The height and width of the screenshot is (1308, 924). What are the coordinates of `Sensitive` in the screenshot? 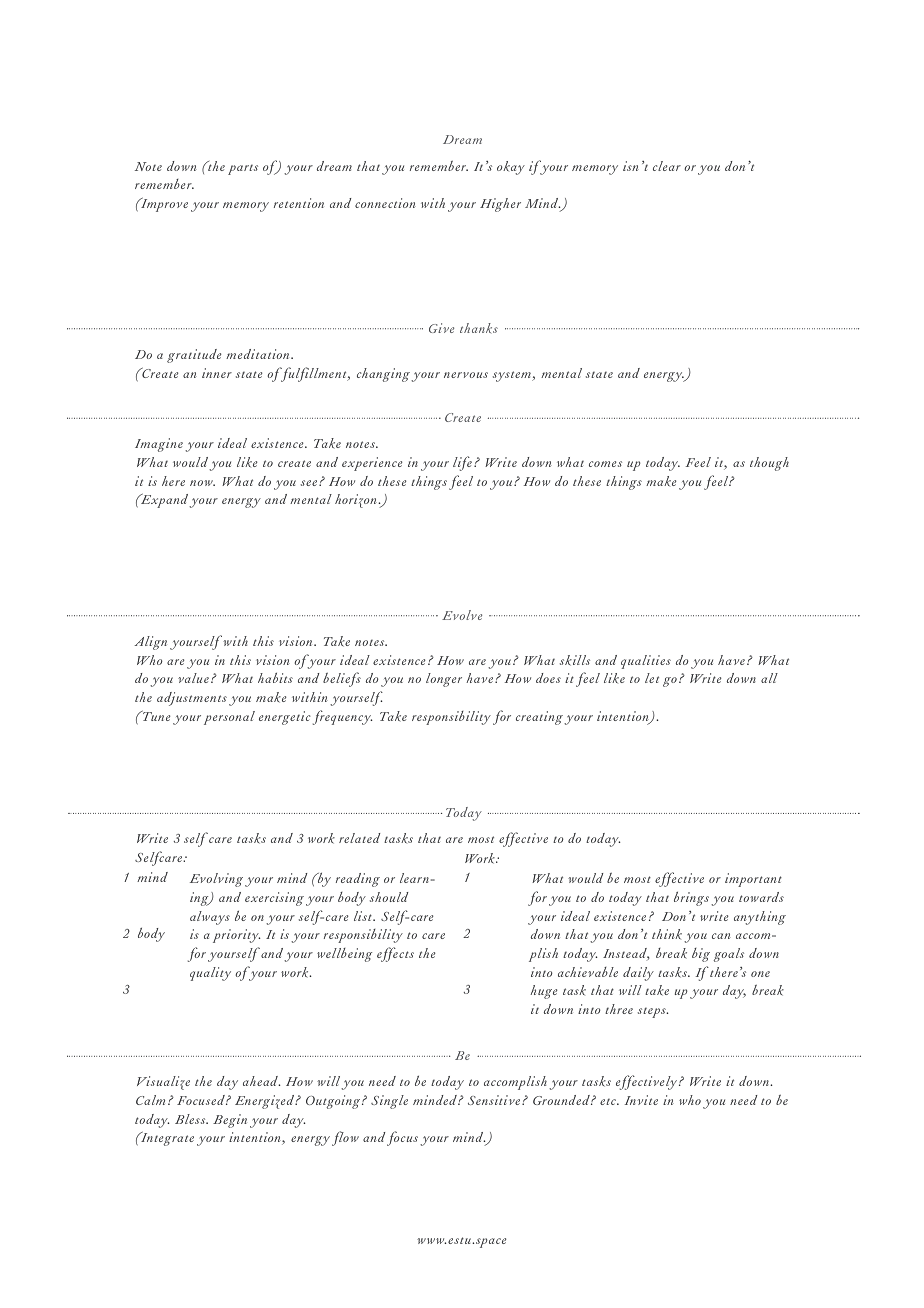 It's located at (495, 1100).
